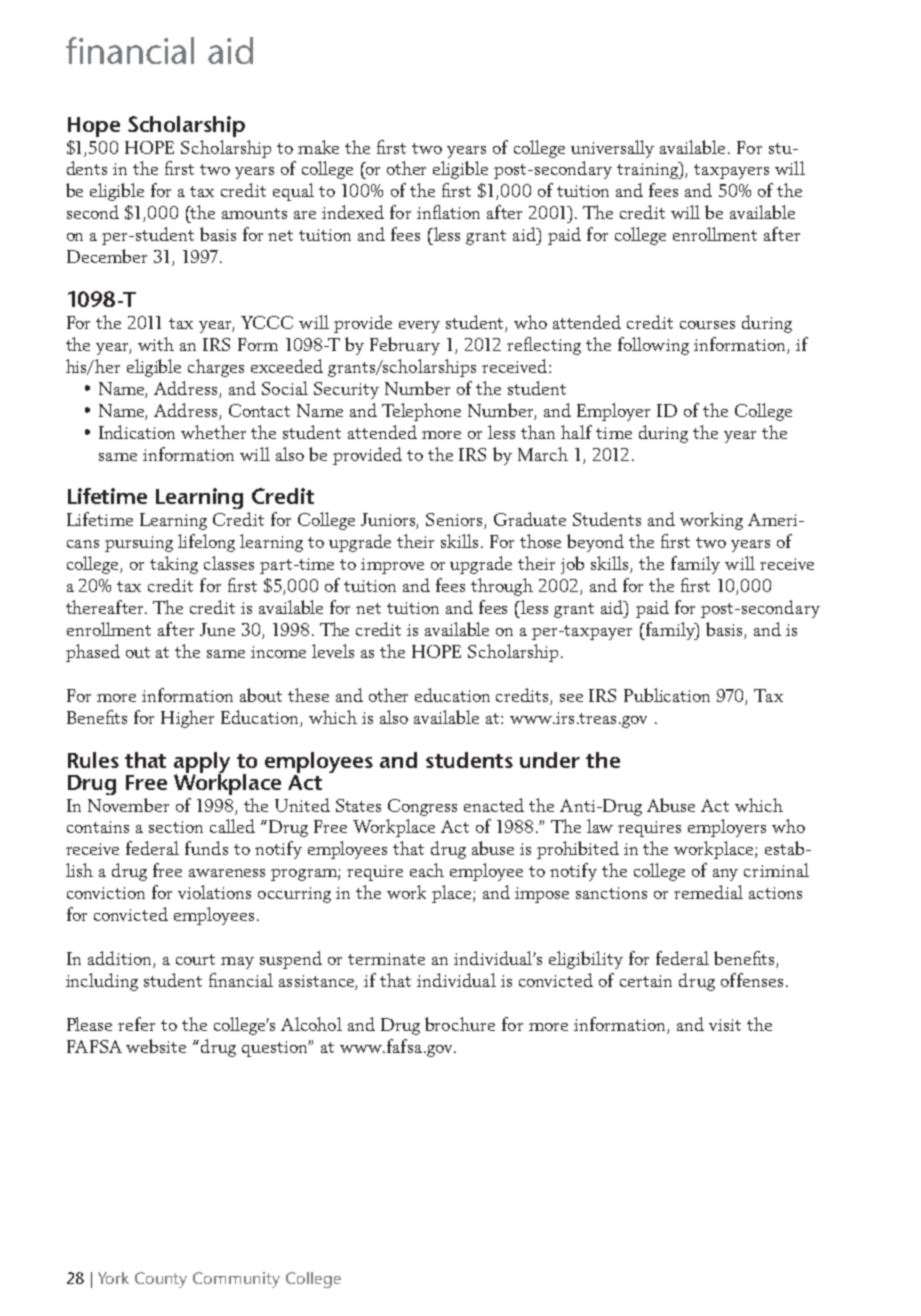 The image size is (921, 1316). What do you see at coordinates (422, 807) in the page?
I see `Congress` at bounding box center [422, 807].
